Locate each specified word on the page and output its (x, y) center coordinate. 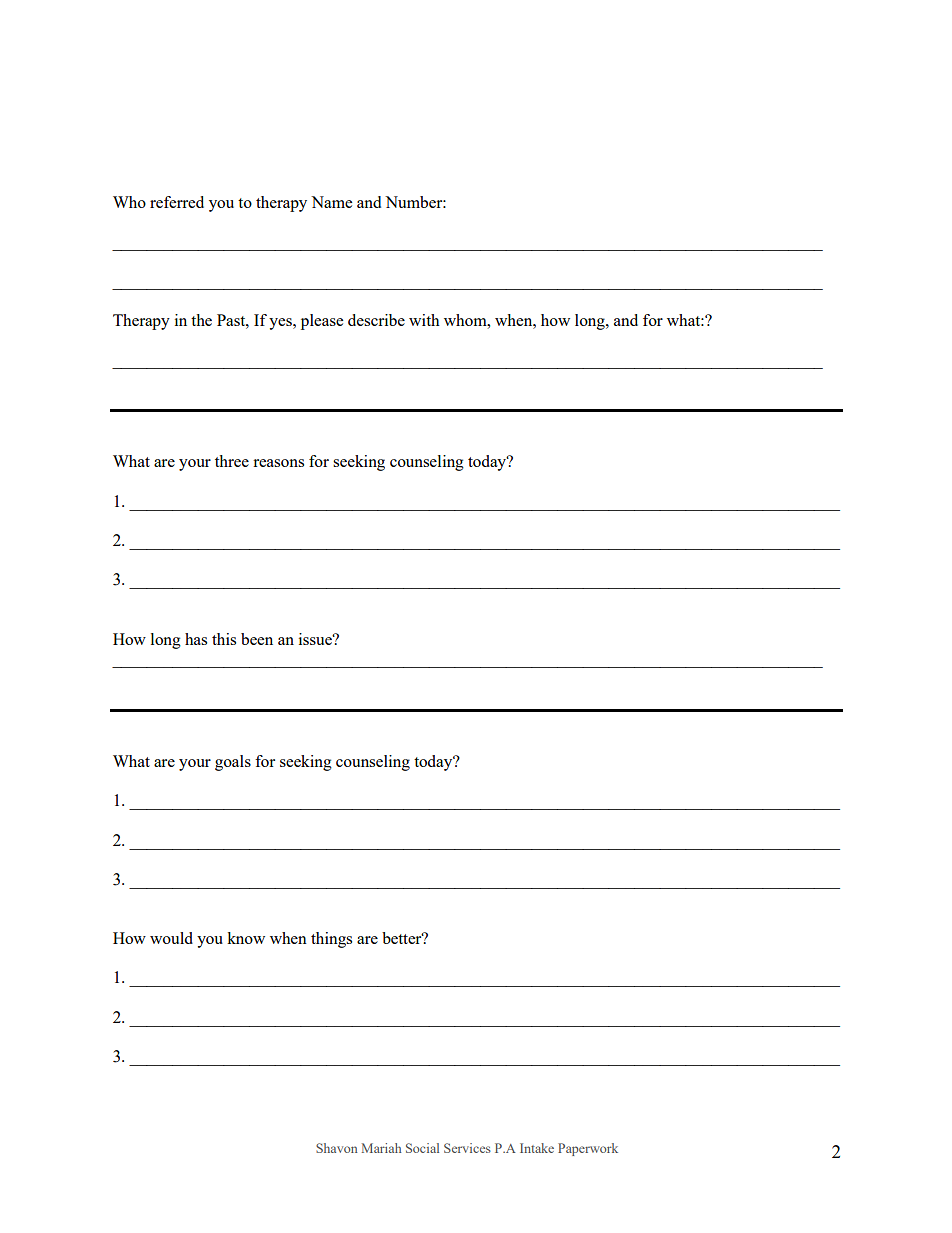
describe (376, 320)
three (232, 461)
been (257, 639)
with (424, 320)
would (171, 938)
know (246, 938)
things (331, 940)
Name (331, 202)
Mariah (382, 1148)
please (322, 322)
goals (233, 763)
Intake (537, 1148)
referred (177, 202)
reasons (278, 463)
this (224, 639)
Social (422, 1148)
